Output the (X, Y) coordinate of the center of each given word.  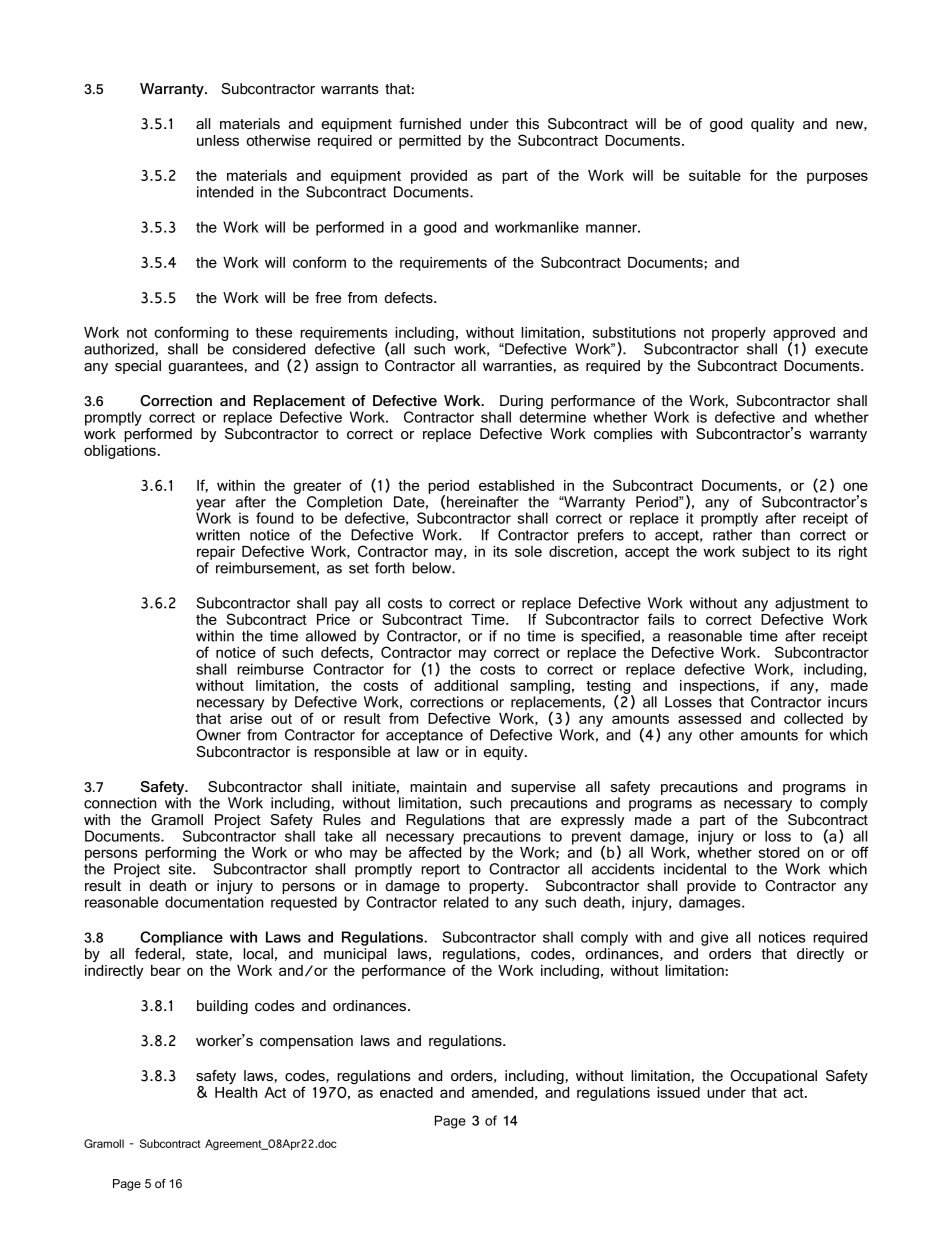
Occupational (773, 1077)
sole (528, 551)
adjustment (812, 605)
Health (236, 1092)
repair (216, 553)
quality (772, 125)
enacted (406, 1092)
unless (218, 140)
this (527, 123)
